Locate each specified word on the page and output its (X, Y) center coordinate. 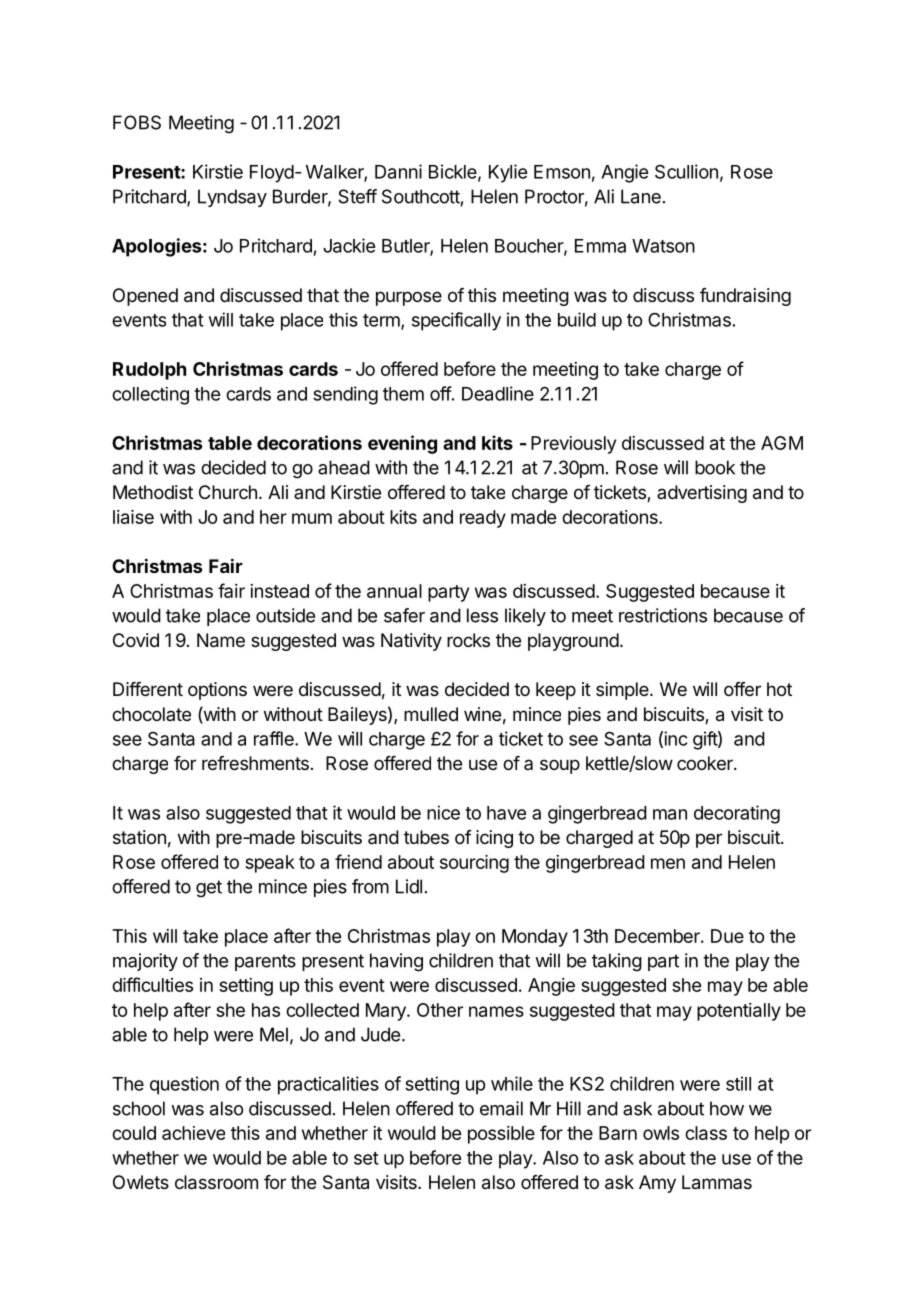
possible (501, 1135)
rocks (468, 640)
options (217, 691)
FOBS (137, 122)
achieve (193, 1133)
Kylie (508, 173)
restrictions (663, 615)
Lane (641, 196)
